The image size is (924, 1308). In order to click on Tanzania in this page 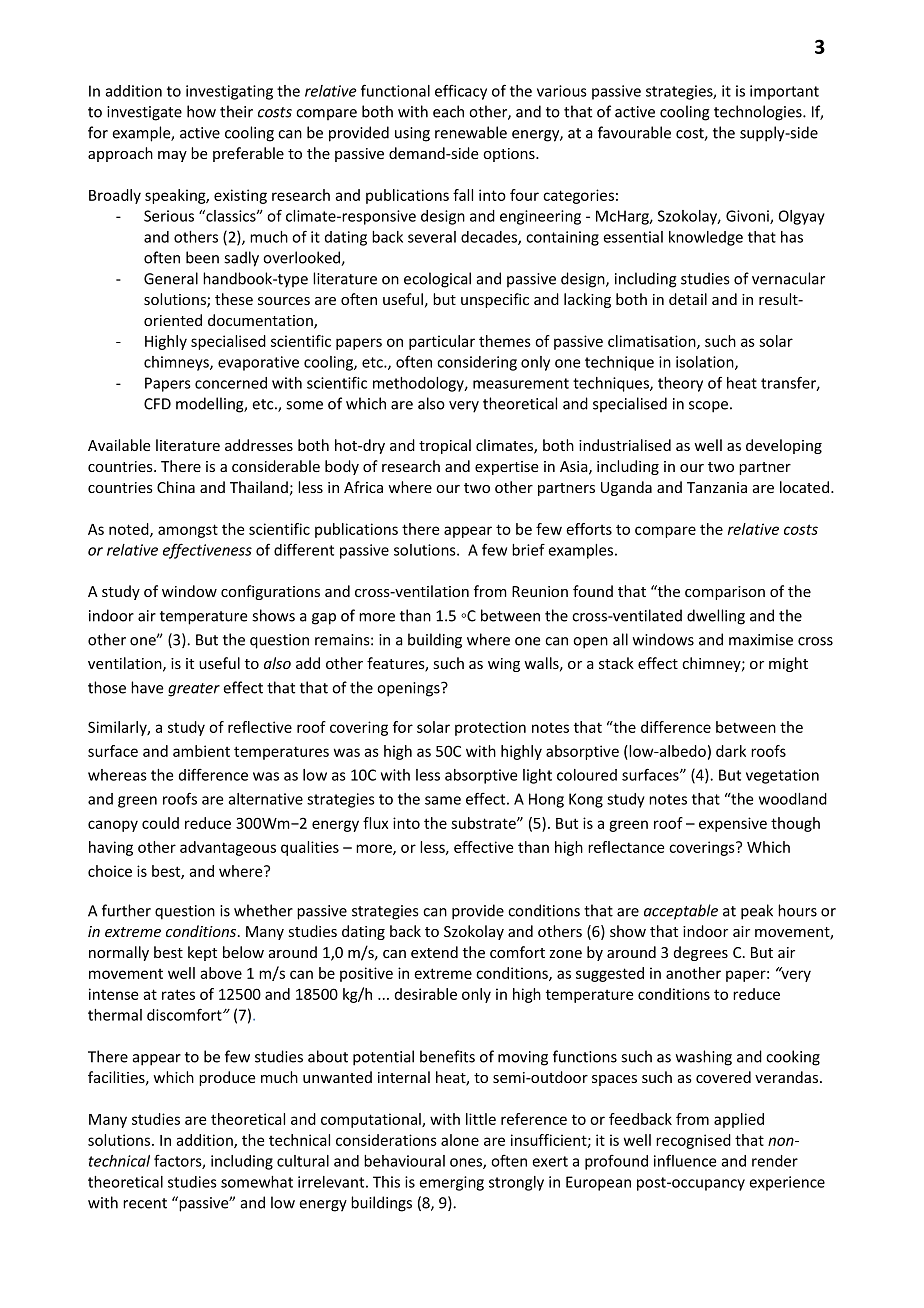, I will do `click(717, 487)`.
